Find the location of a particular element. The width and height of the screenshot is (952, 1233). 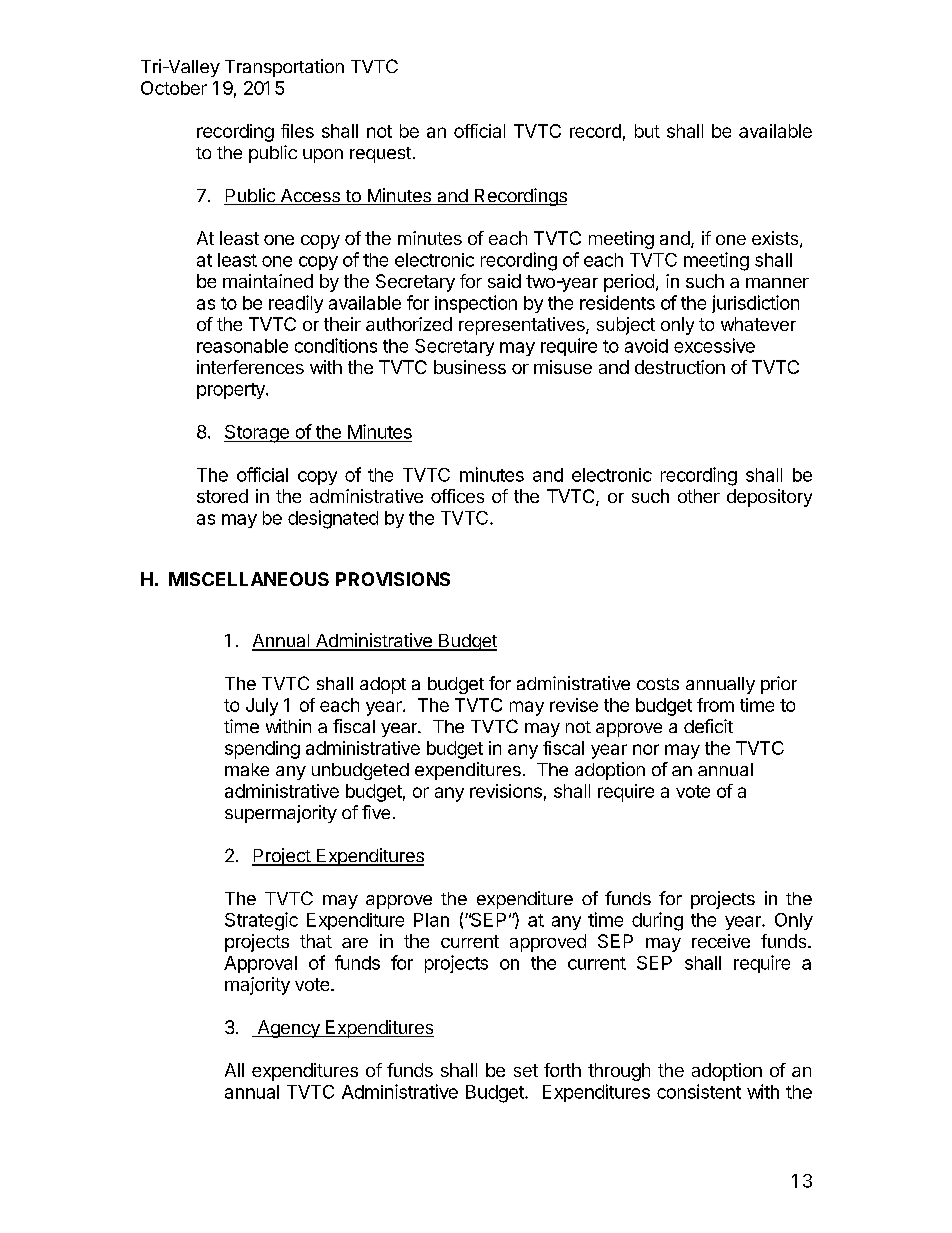

other is located at coordinates (699, 496).
